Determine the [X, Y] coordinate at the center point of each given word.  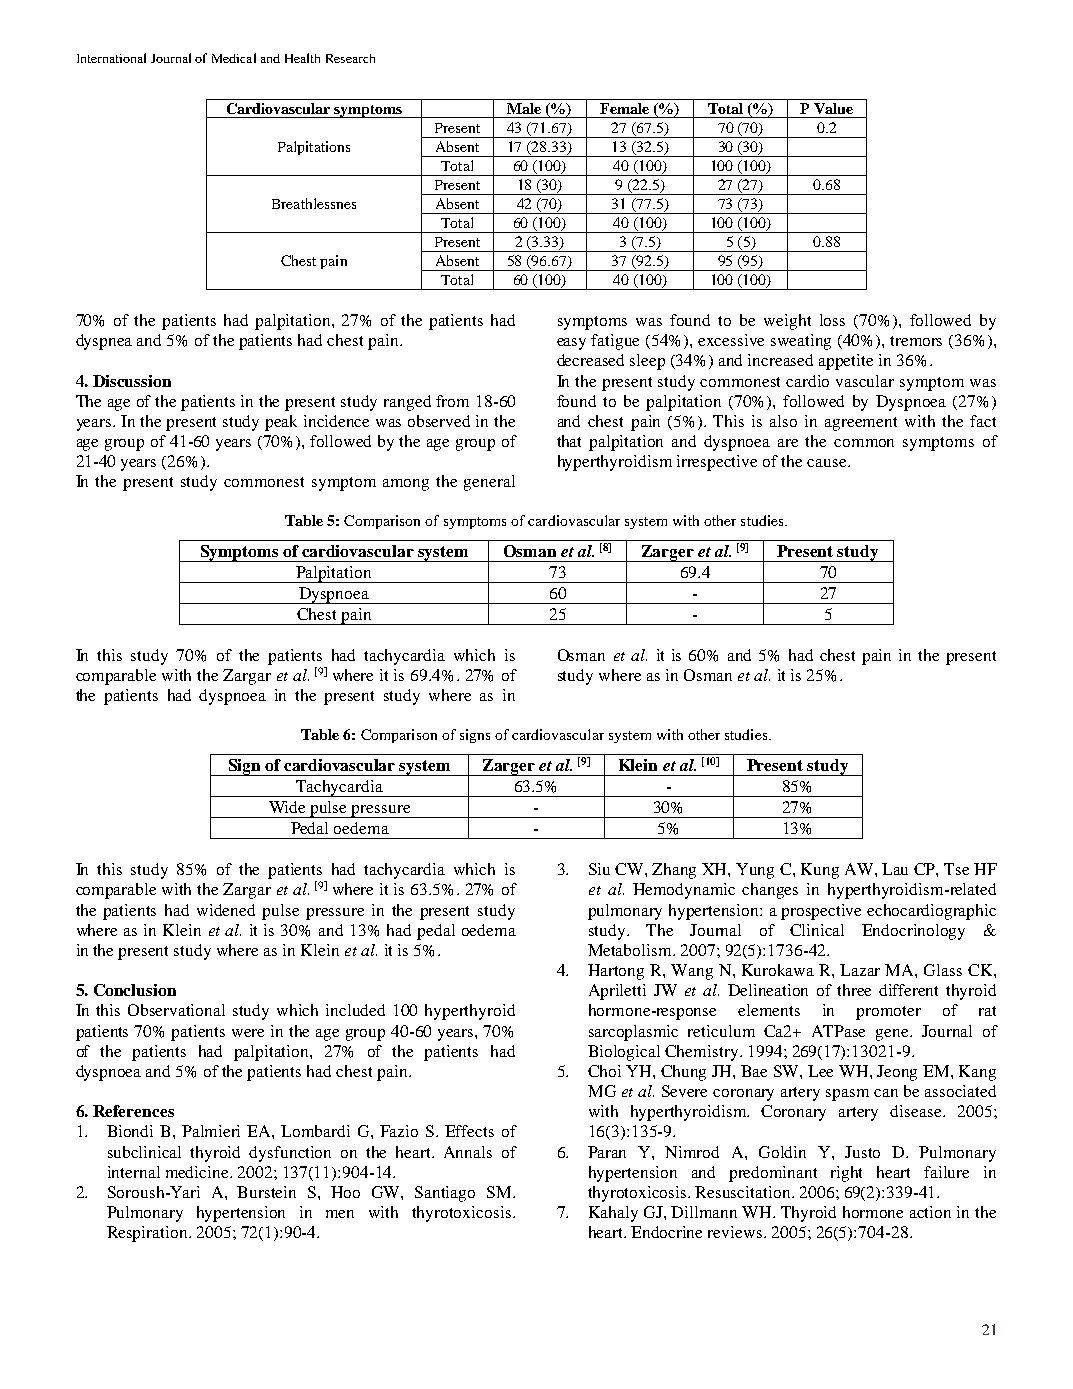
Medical [234, 58]
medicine [198, 1172]
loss [832, 320]
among [406, 485]
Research [350, 58]
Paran [607, 1152]
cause [828, 463]
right [846, 1174]
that [569, 441]
